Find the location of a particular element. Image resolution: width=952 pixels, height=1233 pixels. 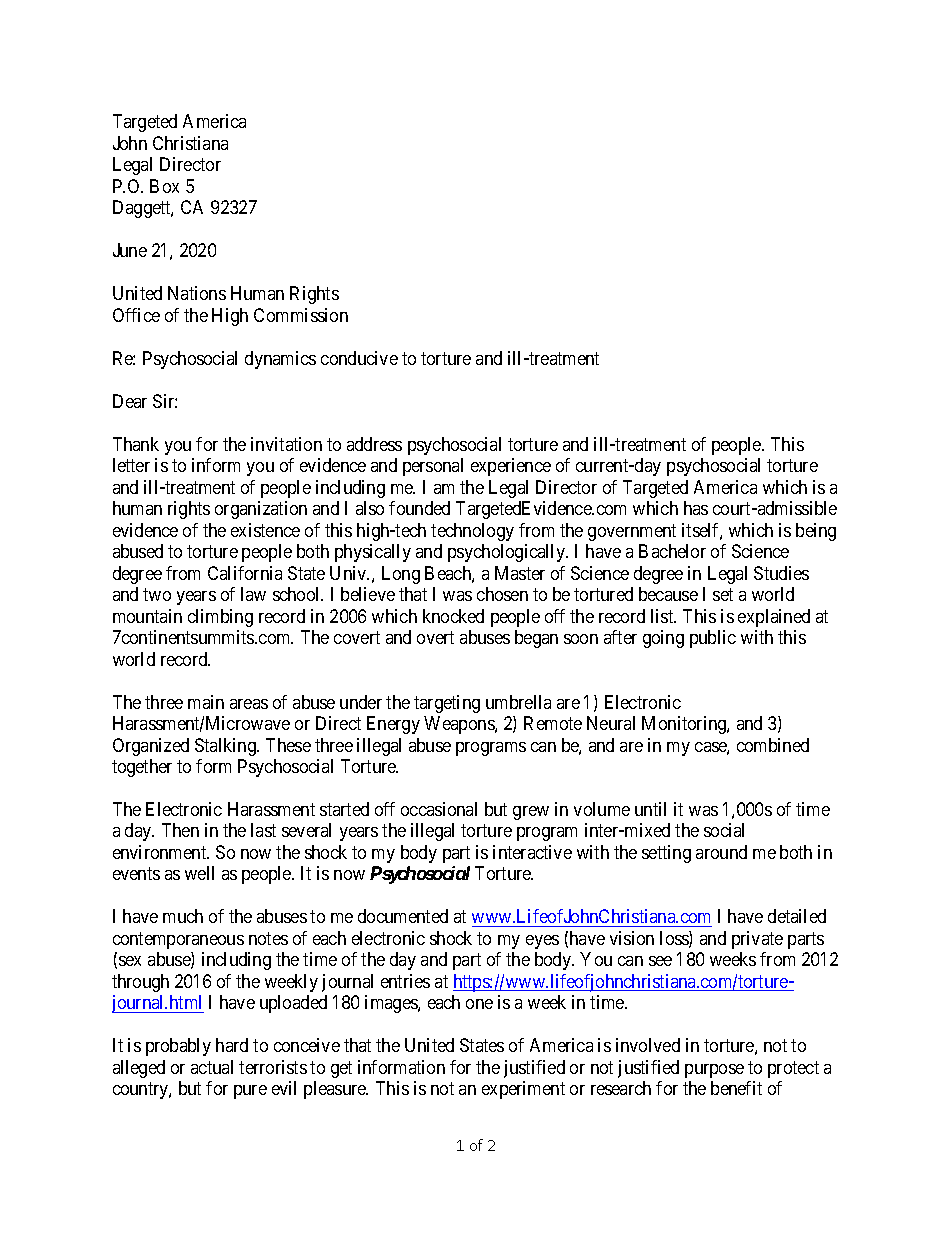

has is located at coordinates (696, 508).
